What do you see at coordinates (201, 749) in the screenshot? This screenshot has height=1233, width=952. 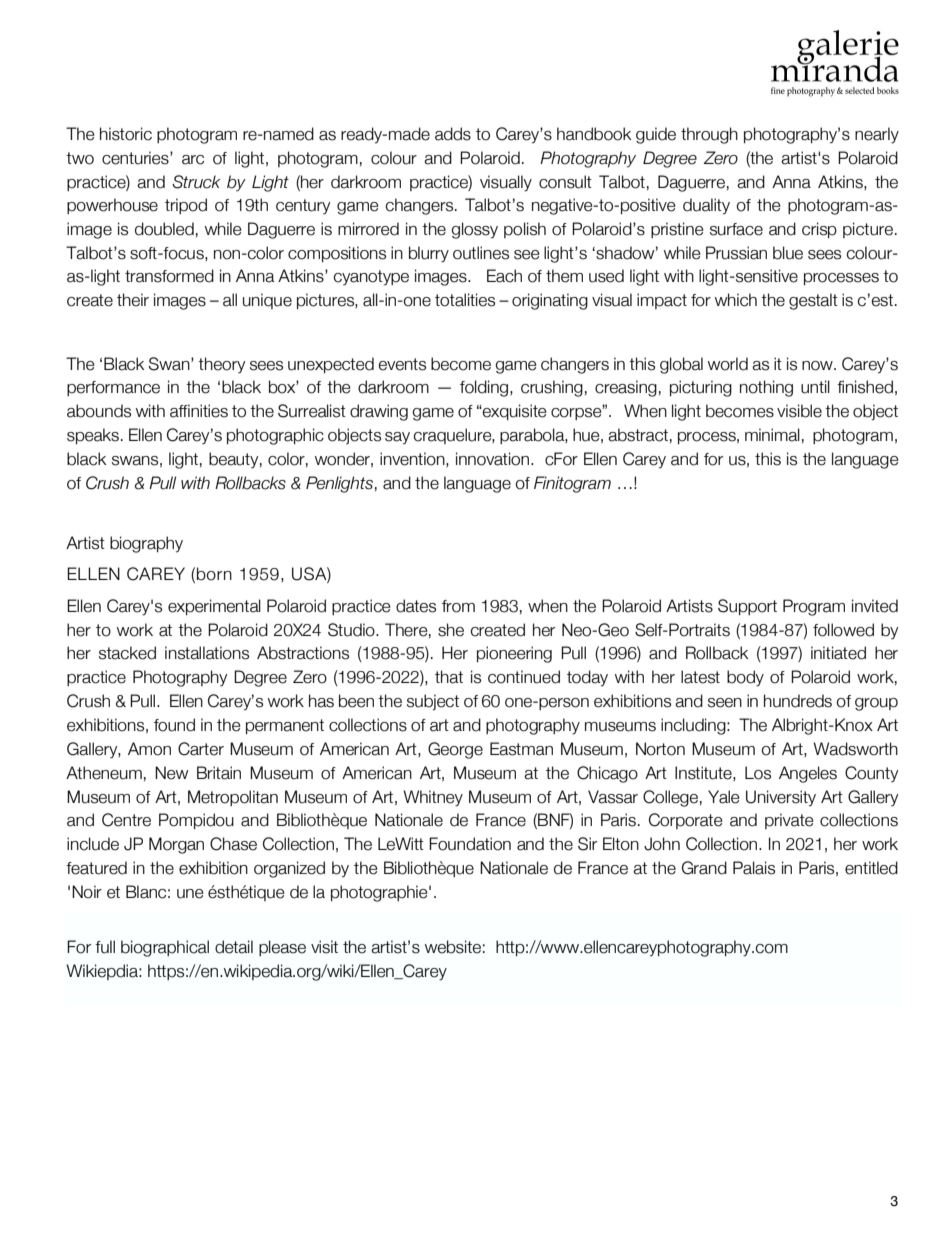 I see `Carter` at bounding box center [201, 749].
